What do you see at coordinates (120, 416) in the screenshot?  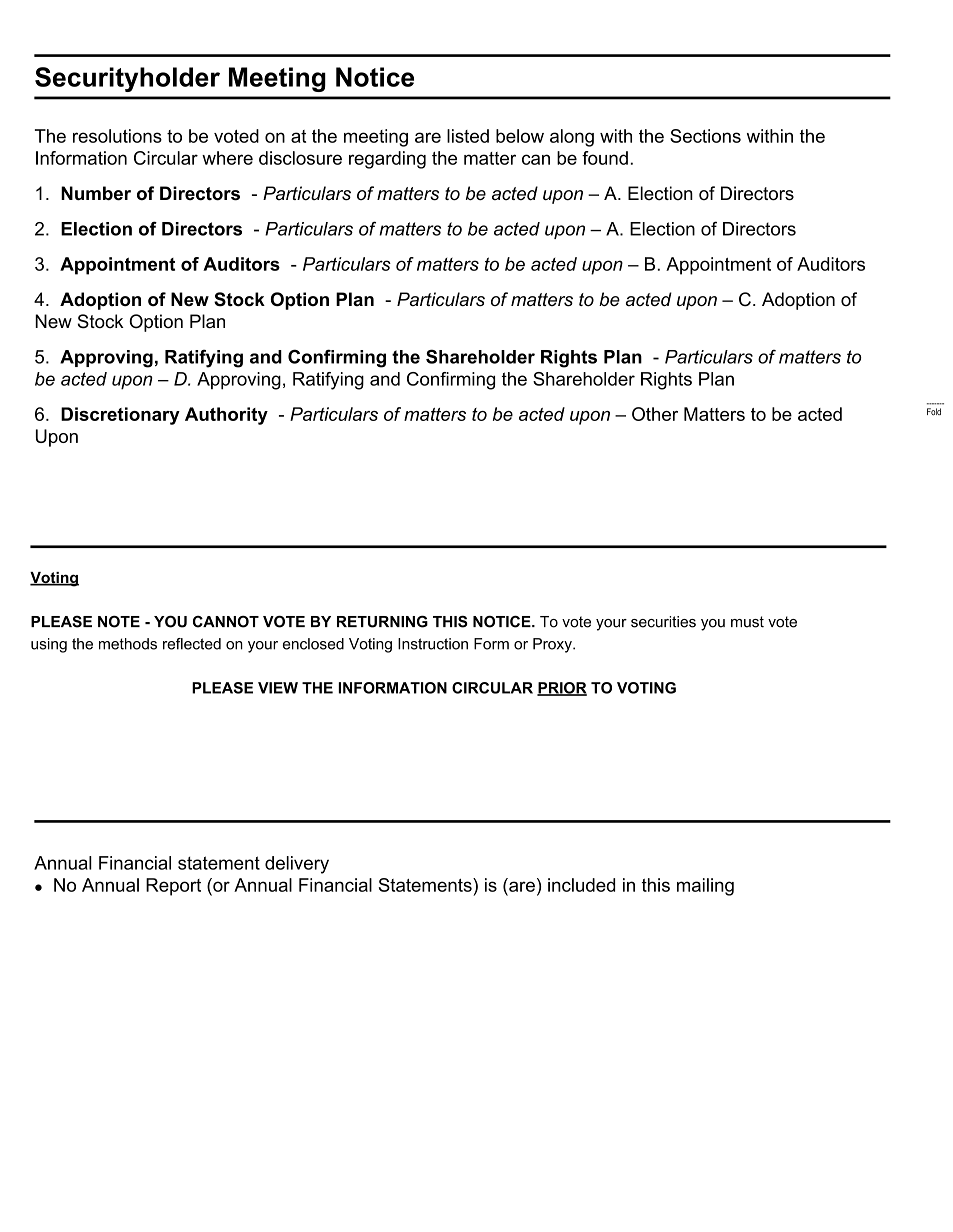 I see `Discretionary` at bounding box center [120, 416].
